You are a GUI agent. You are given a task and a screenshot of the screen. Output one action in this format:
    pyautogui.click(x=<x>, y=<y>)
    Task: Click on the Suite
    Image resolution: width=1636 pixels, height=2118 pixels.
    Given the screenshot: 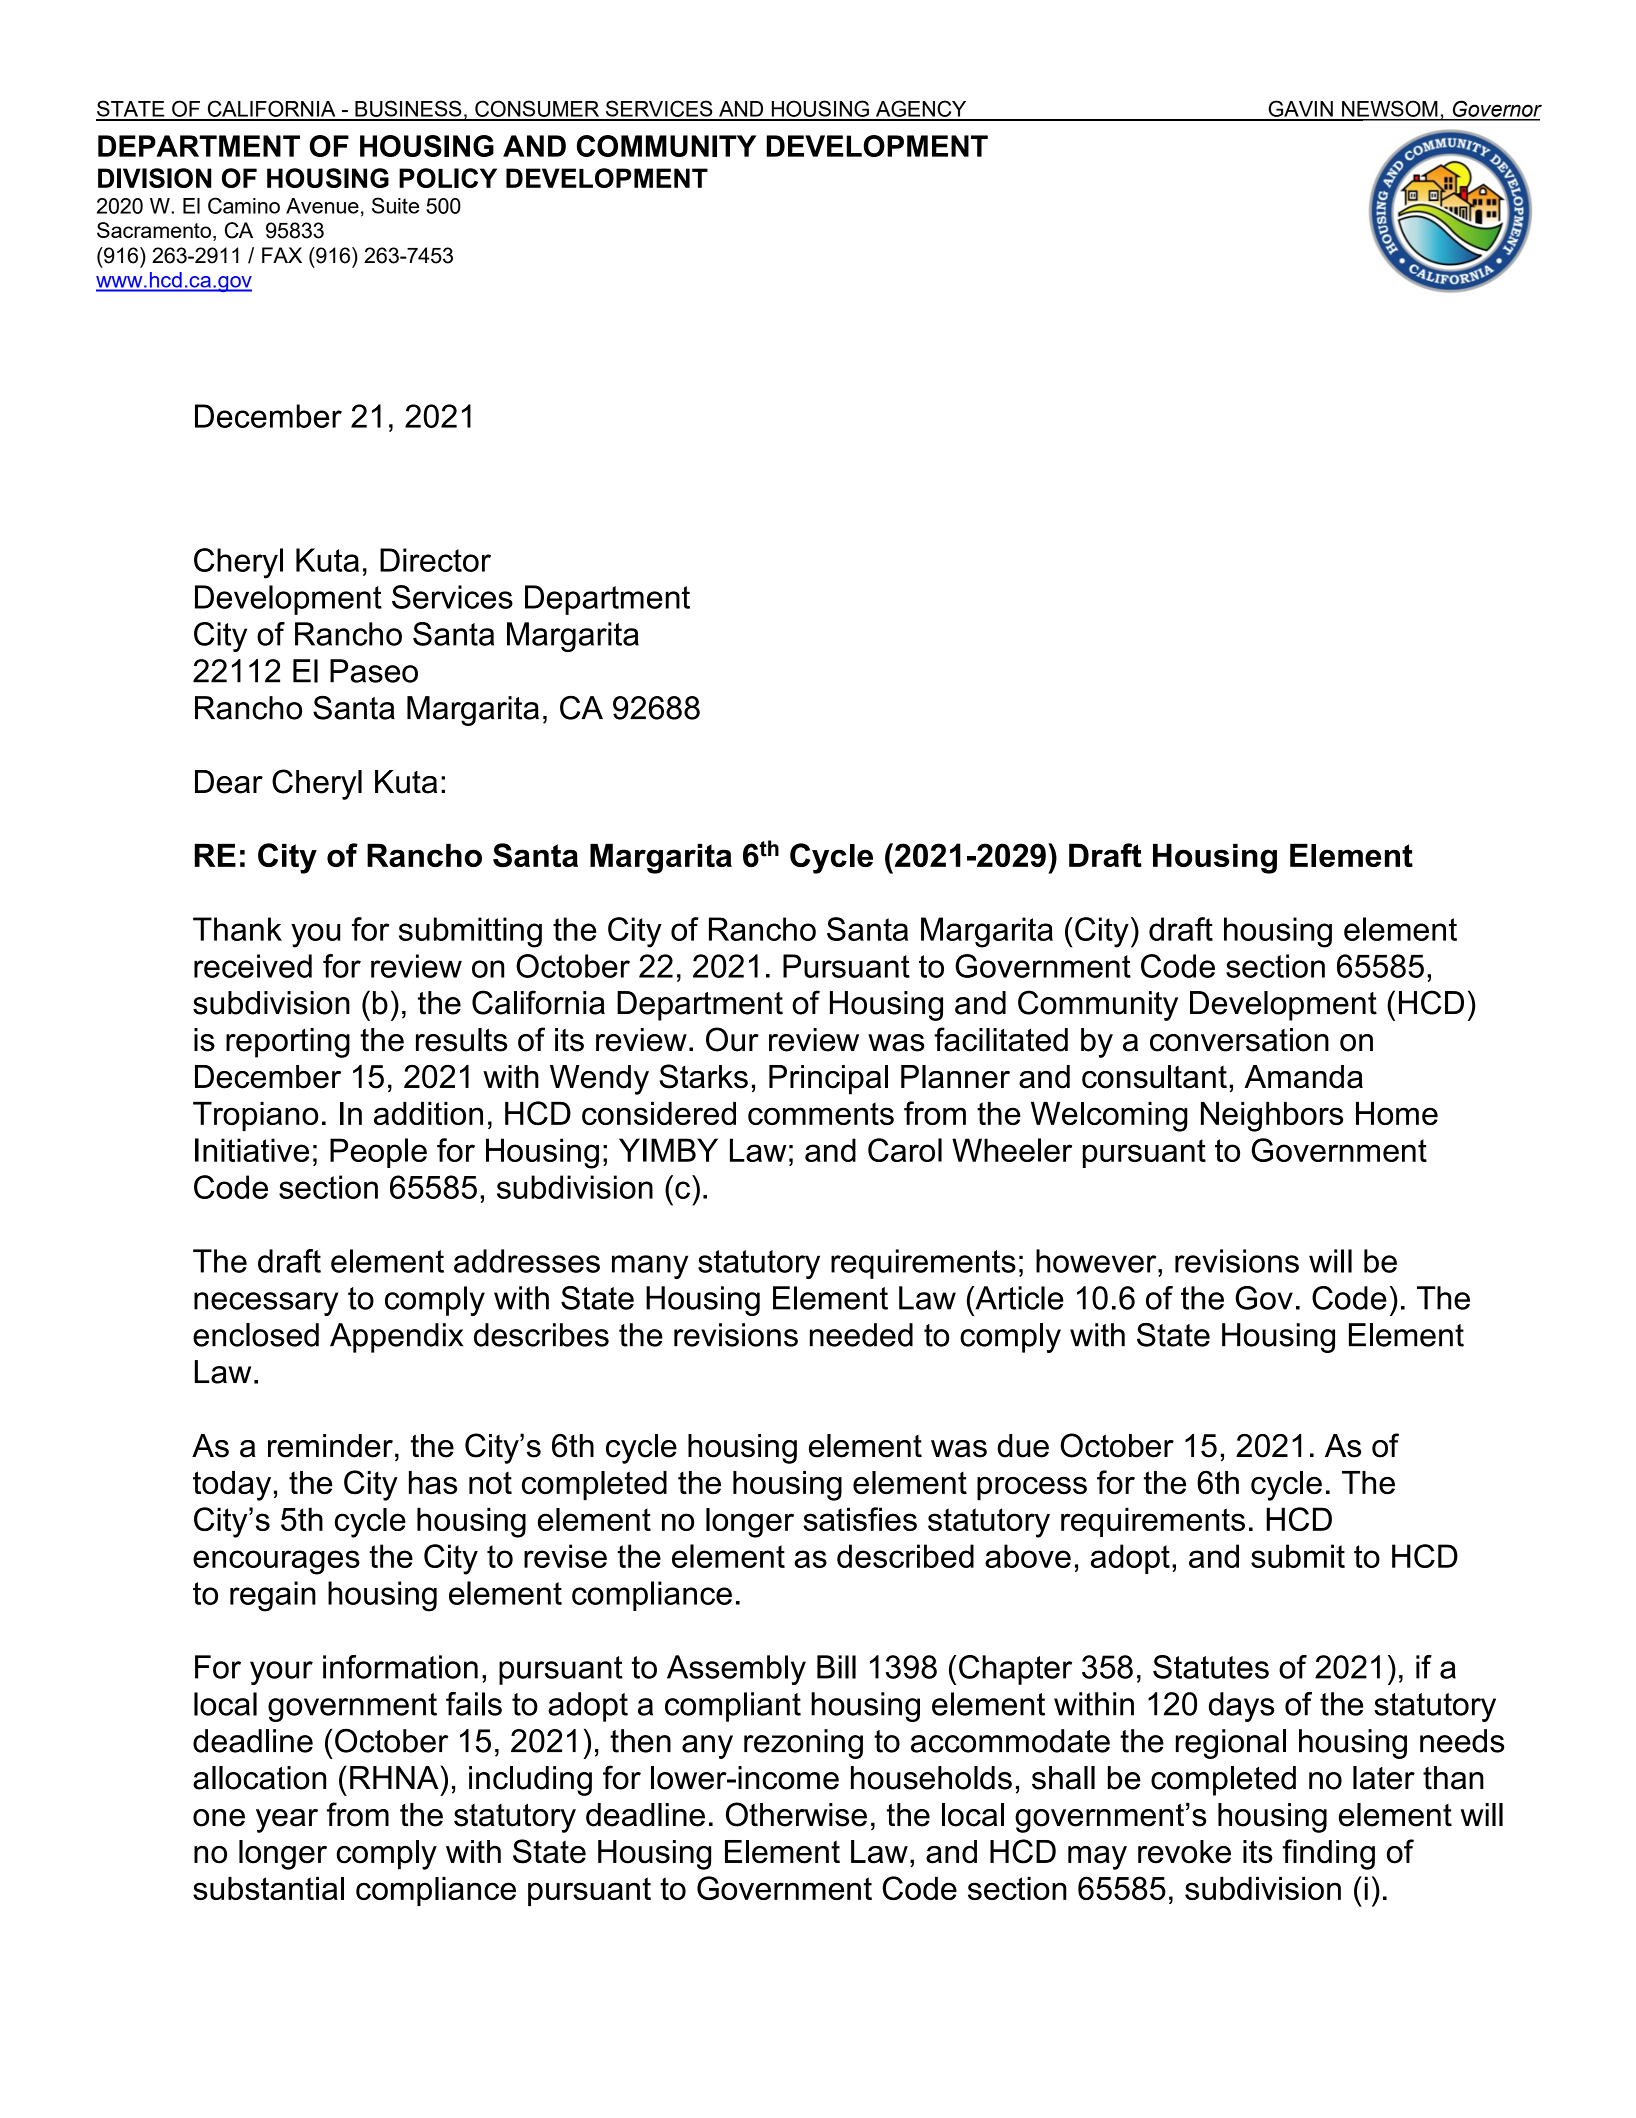 What is the action you would take?
    pyautogui.click(x=395, y=205)
